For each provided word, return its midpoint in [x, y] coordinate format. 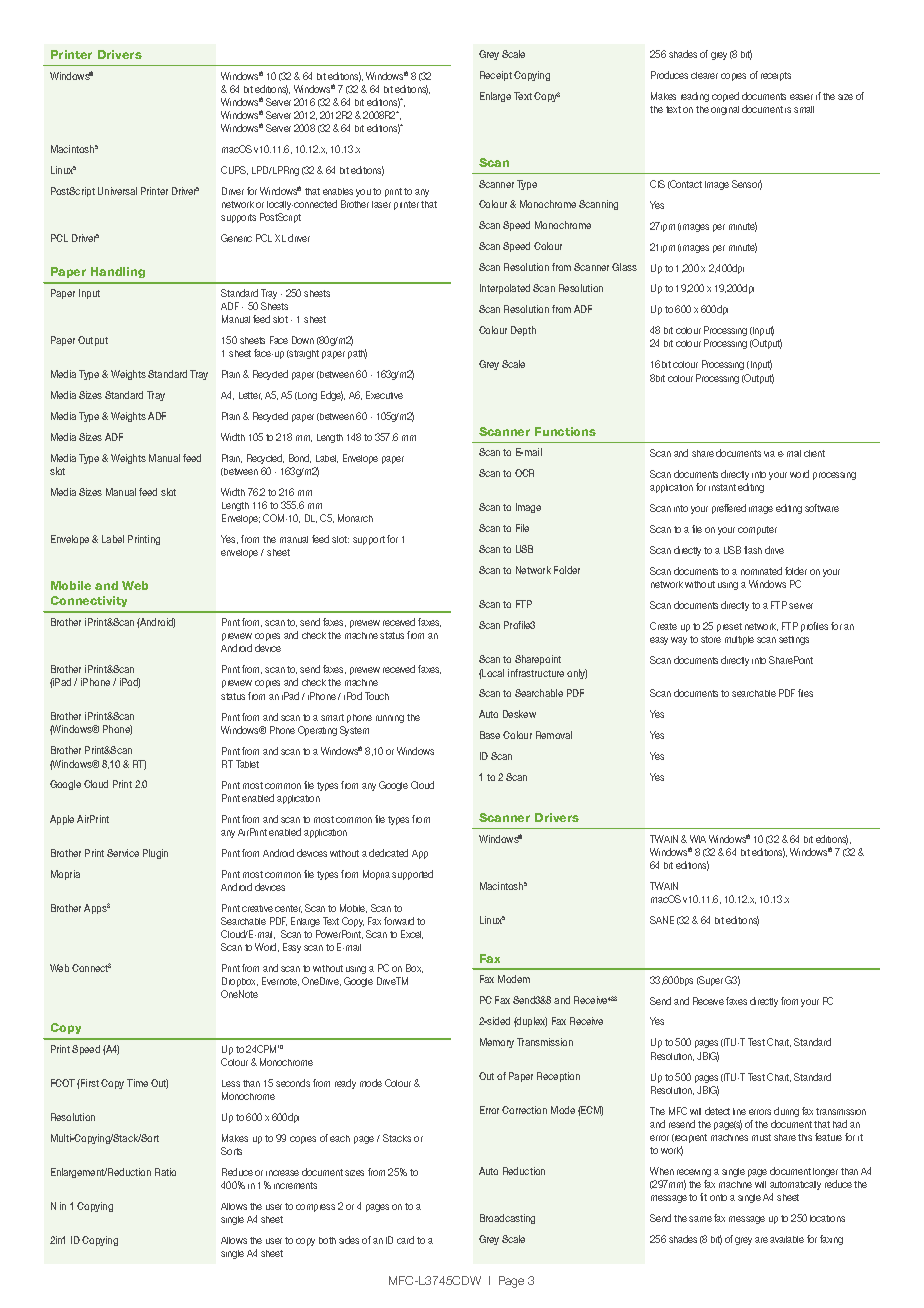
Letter [250, 396]
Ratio [165, 1172]
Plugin [155, 854]
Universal [117, 191]
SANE [662, 920]
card [405, 1240]
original [725, 110]
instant [722, 487]
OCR [524, 473]
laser [381, 204]
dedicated [388, 853]
